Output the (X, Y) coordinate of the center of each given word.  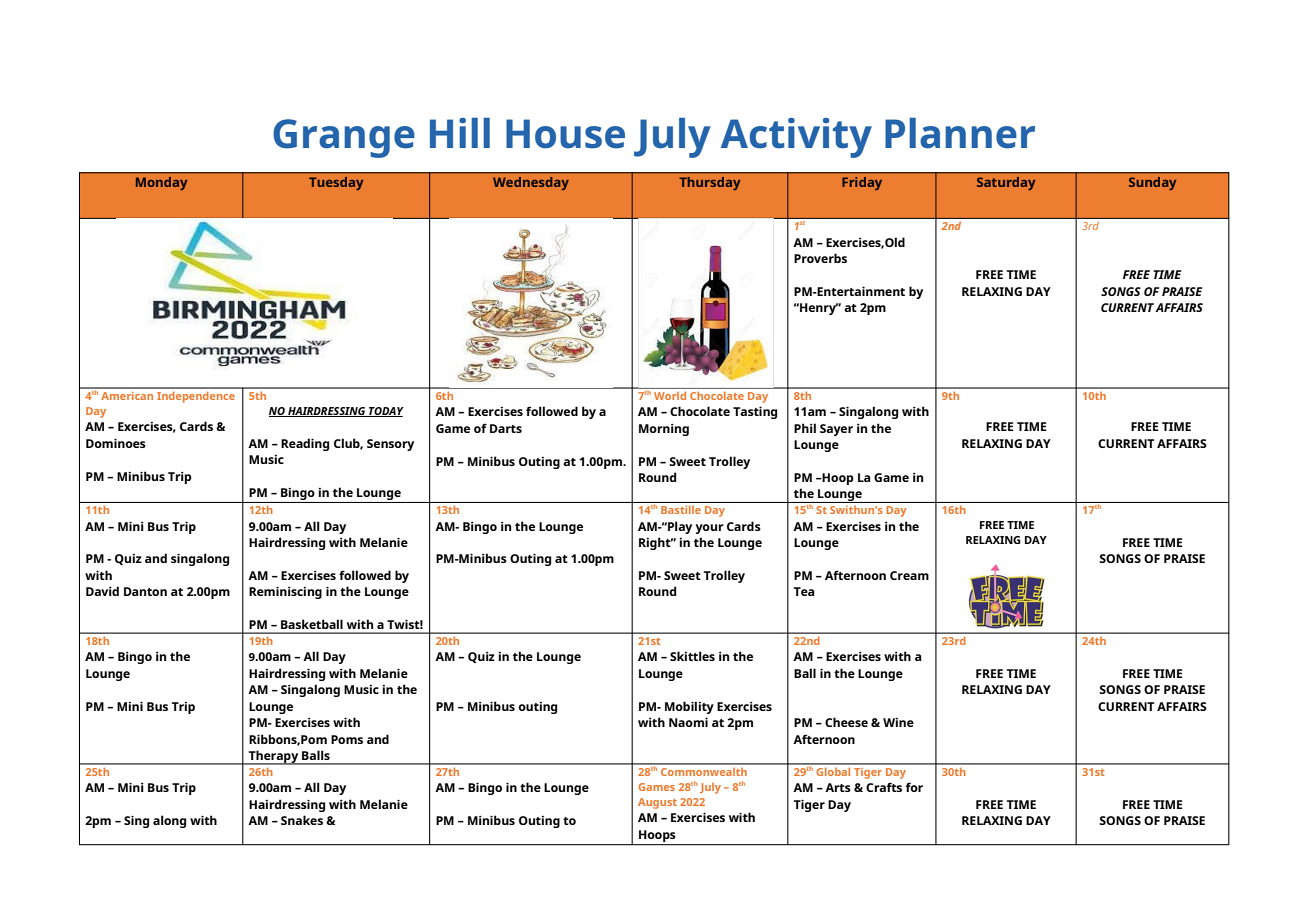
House (565, 134)
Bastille (681, 509)
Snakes (302, 820)
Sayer (836, 430)
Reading (305, 444)
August (657, 803)
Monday (161, 183)
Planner (960, 133)
